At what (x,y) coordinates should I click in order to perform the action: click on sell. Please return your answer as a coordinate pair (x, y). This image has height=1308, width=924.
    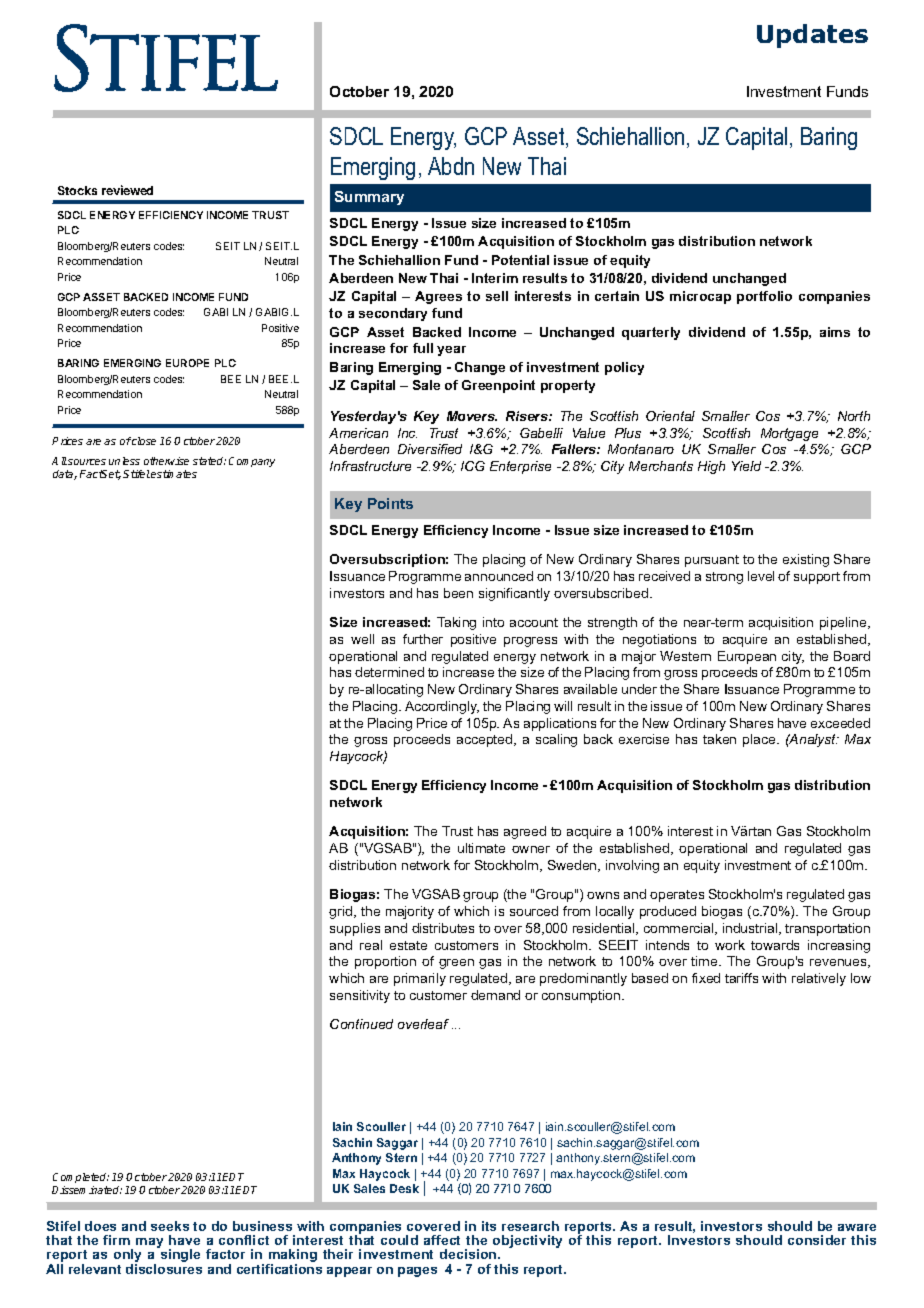
    Looking at the image, I should click on (497, 296).
